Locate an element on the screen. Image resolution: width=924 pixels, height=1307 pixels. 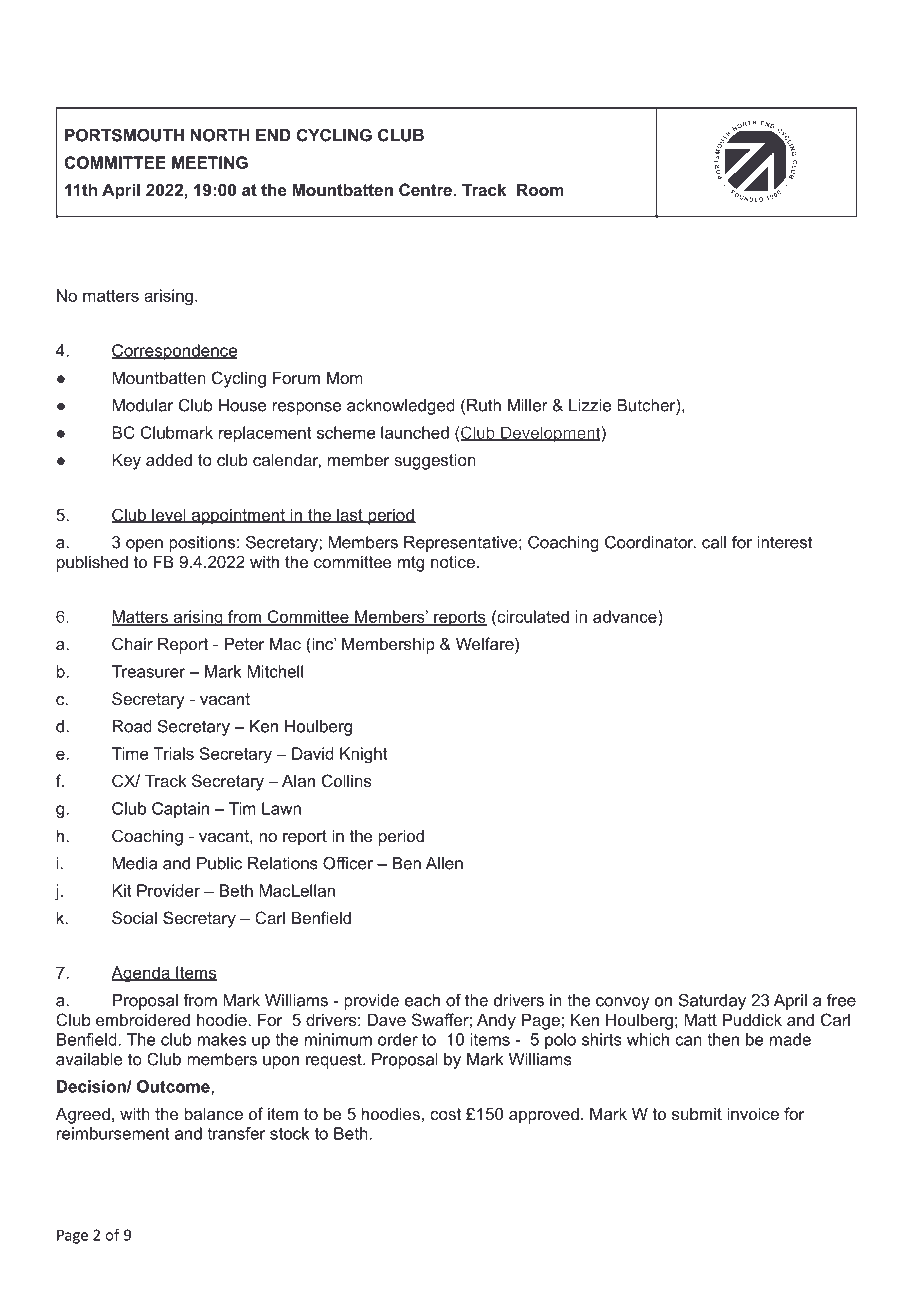
Lizzie is located at coordinates (590, 405).
